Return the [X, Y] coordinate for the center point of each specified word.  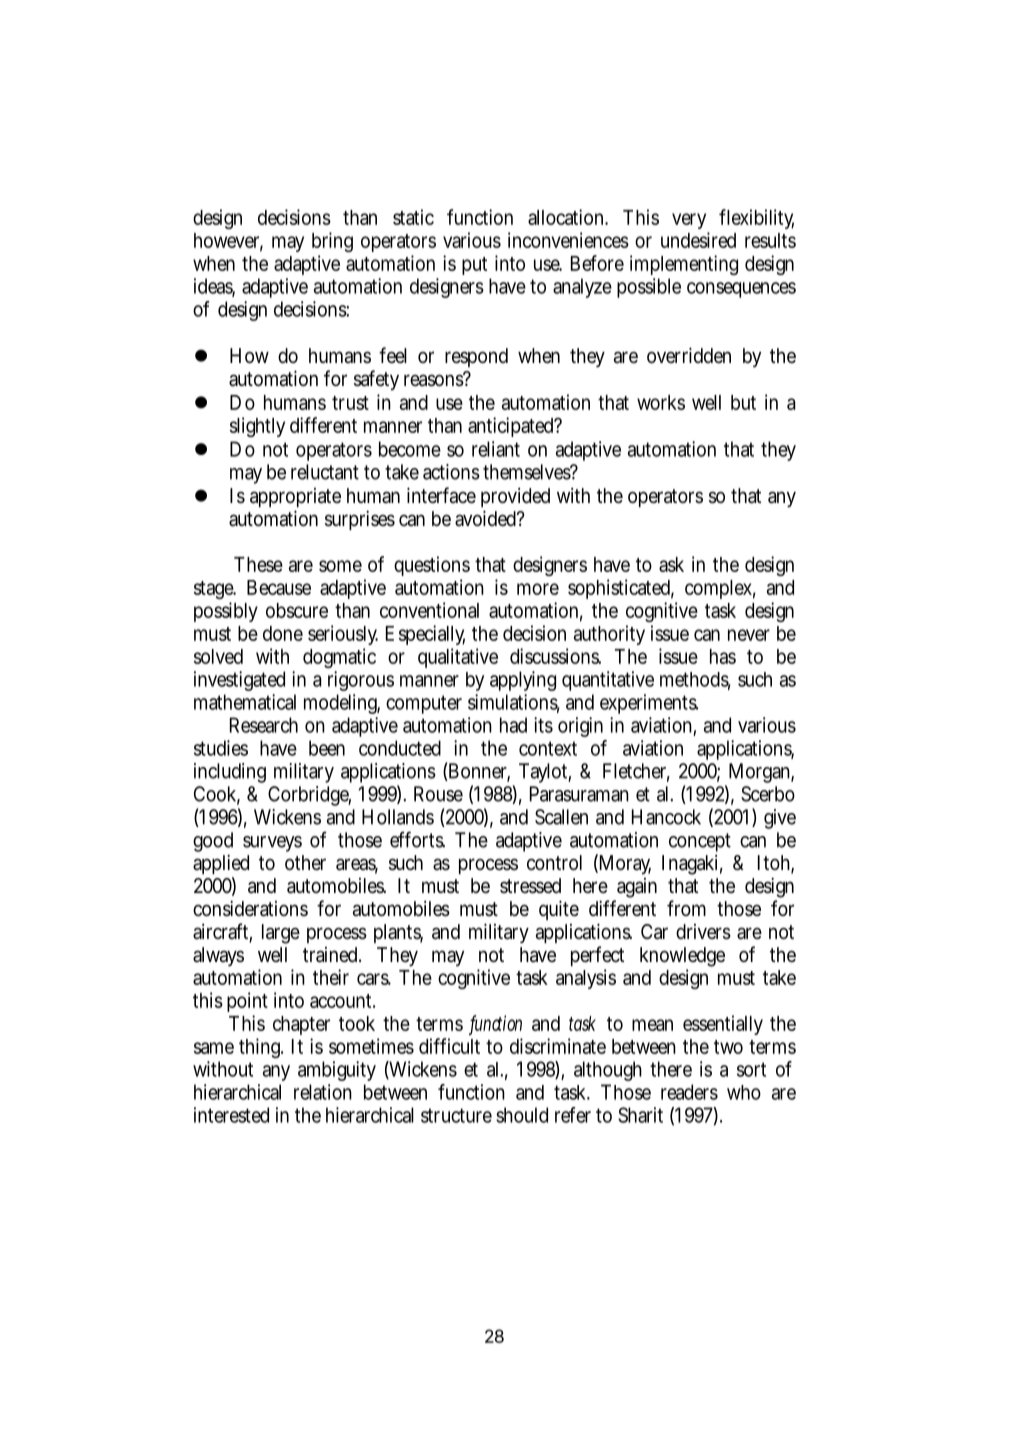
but [743, 402]
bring [332, 242]
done [283, 633]
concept [700, 842]
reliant [496, 449]
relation [323, 1092]
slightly [257, 427]
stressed [530, 886]
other [305, 862]
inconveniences [568, 240]
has [723, 656]
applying [523, 681]
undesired [698, 240]
